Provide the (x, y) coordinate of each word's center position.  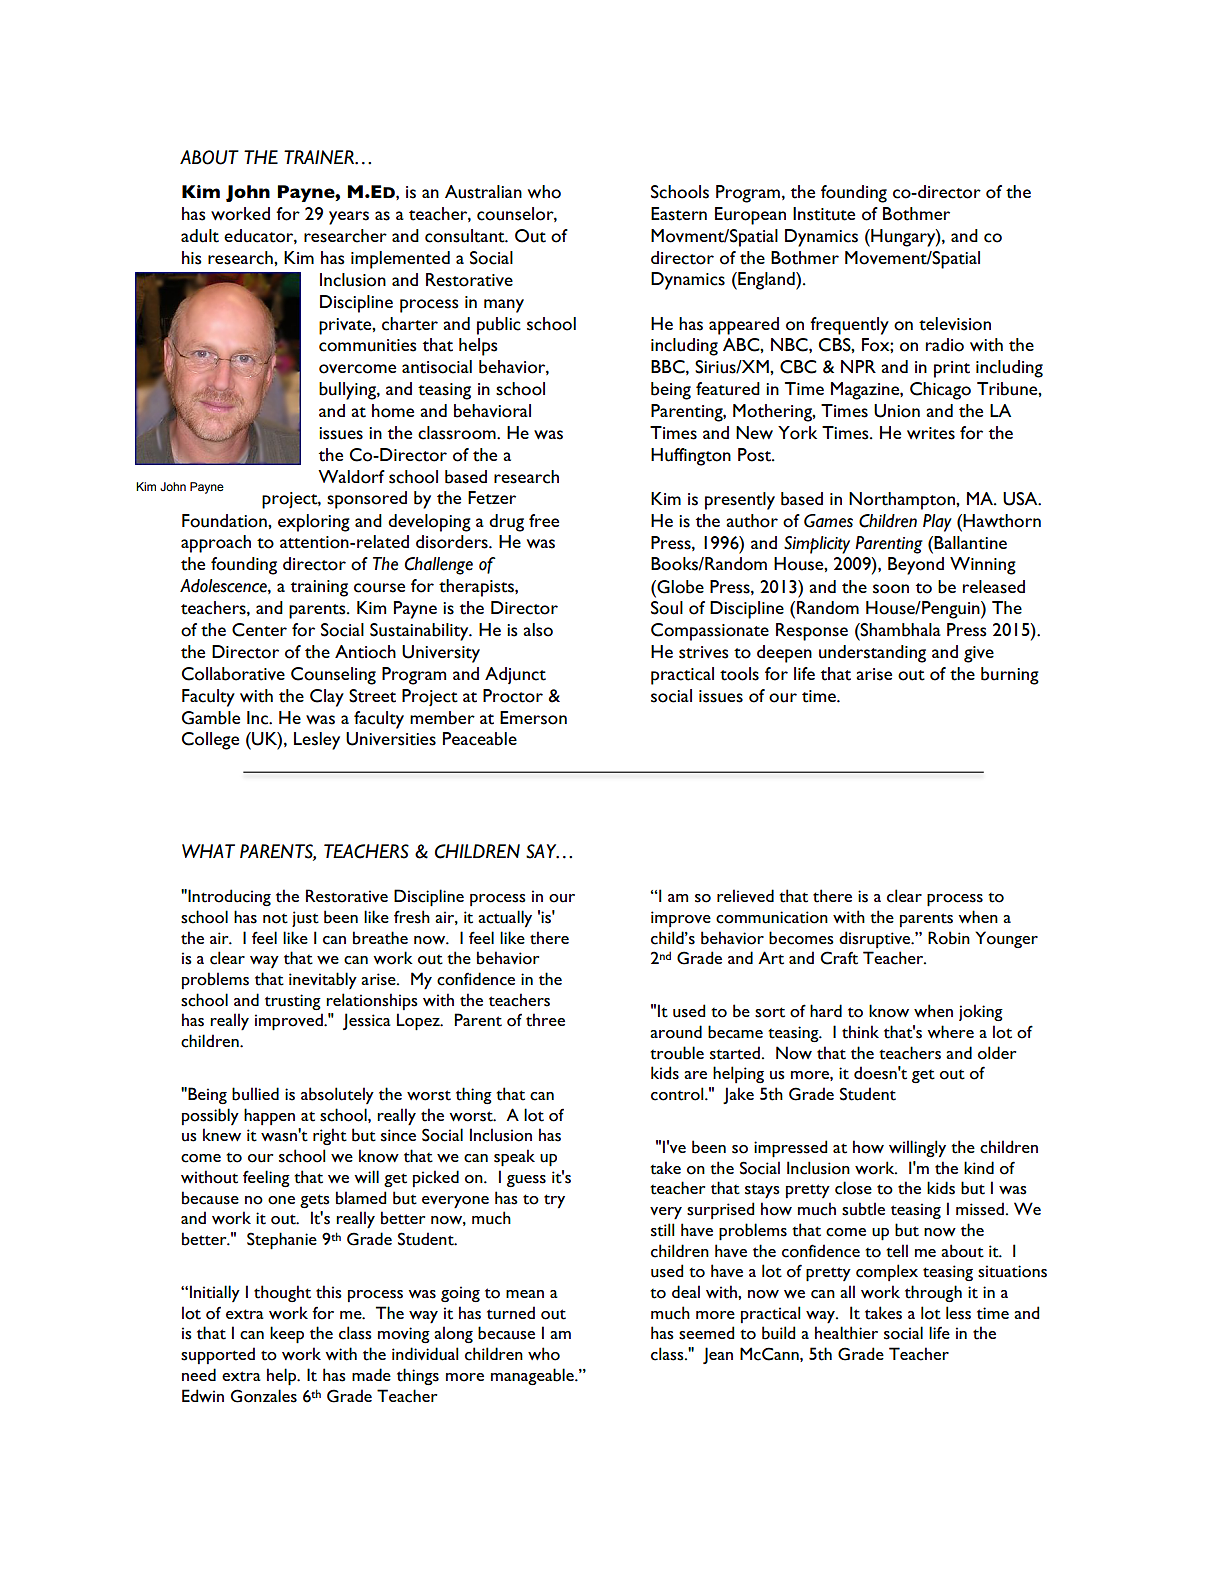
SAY (542, 851)
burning (1010, 676)
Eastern (679, 214)
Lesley (317, 741)
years (349, 218)
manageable (533, 1376)
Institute (824, 214)
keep (287, 1335)
